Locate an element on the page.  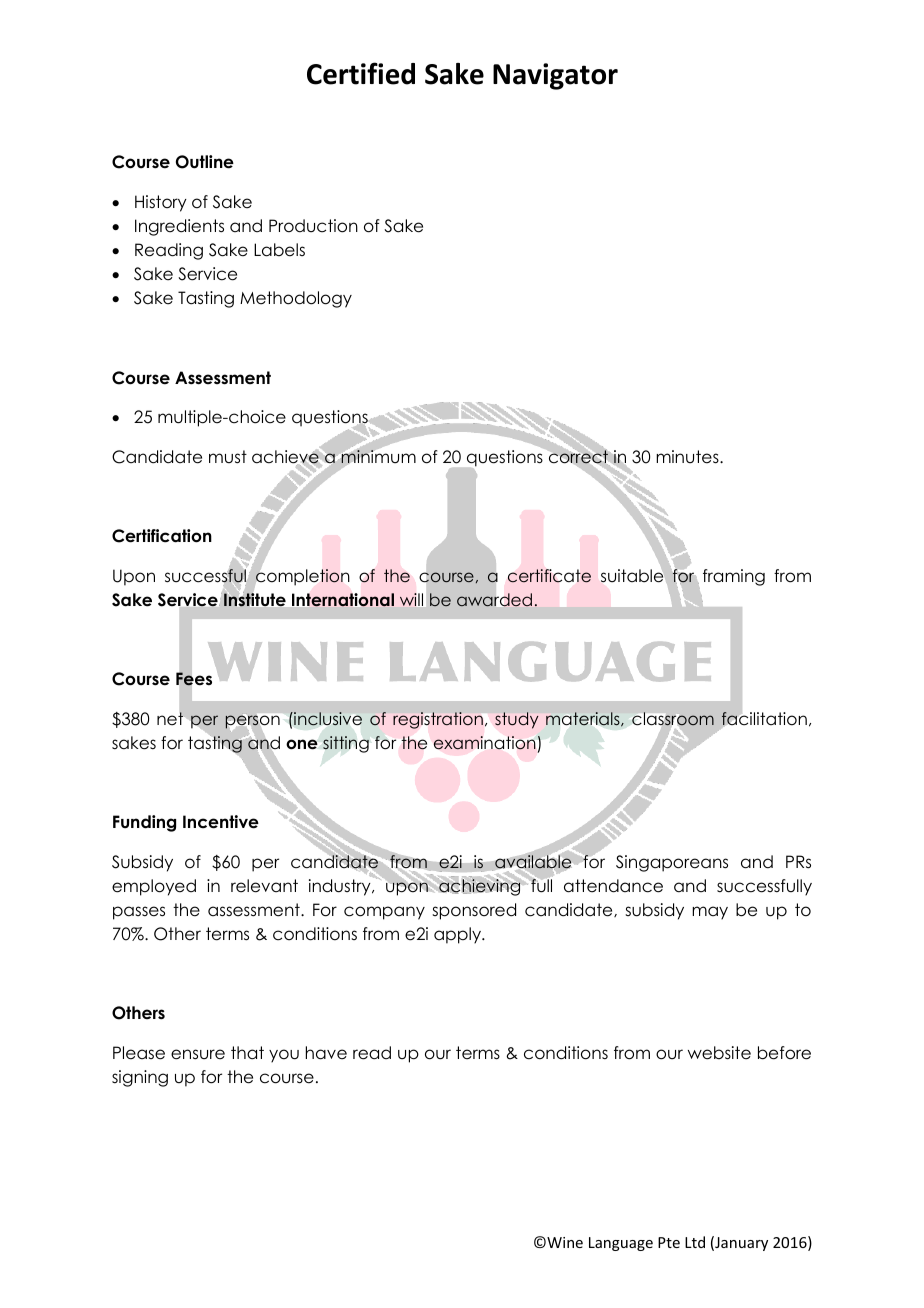
signing is located at coordinates (140, 1078).
